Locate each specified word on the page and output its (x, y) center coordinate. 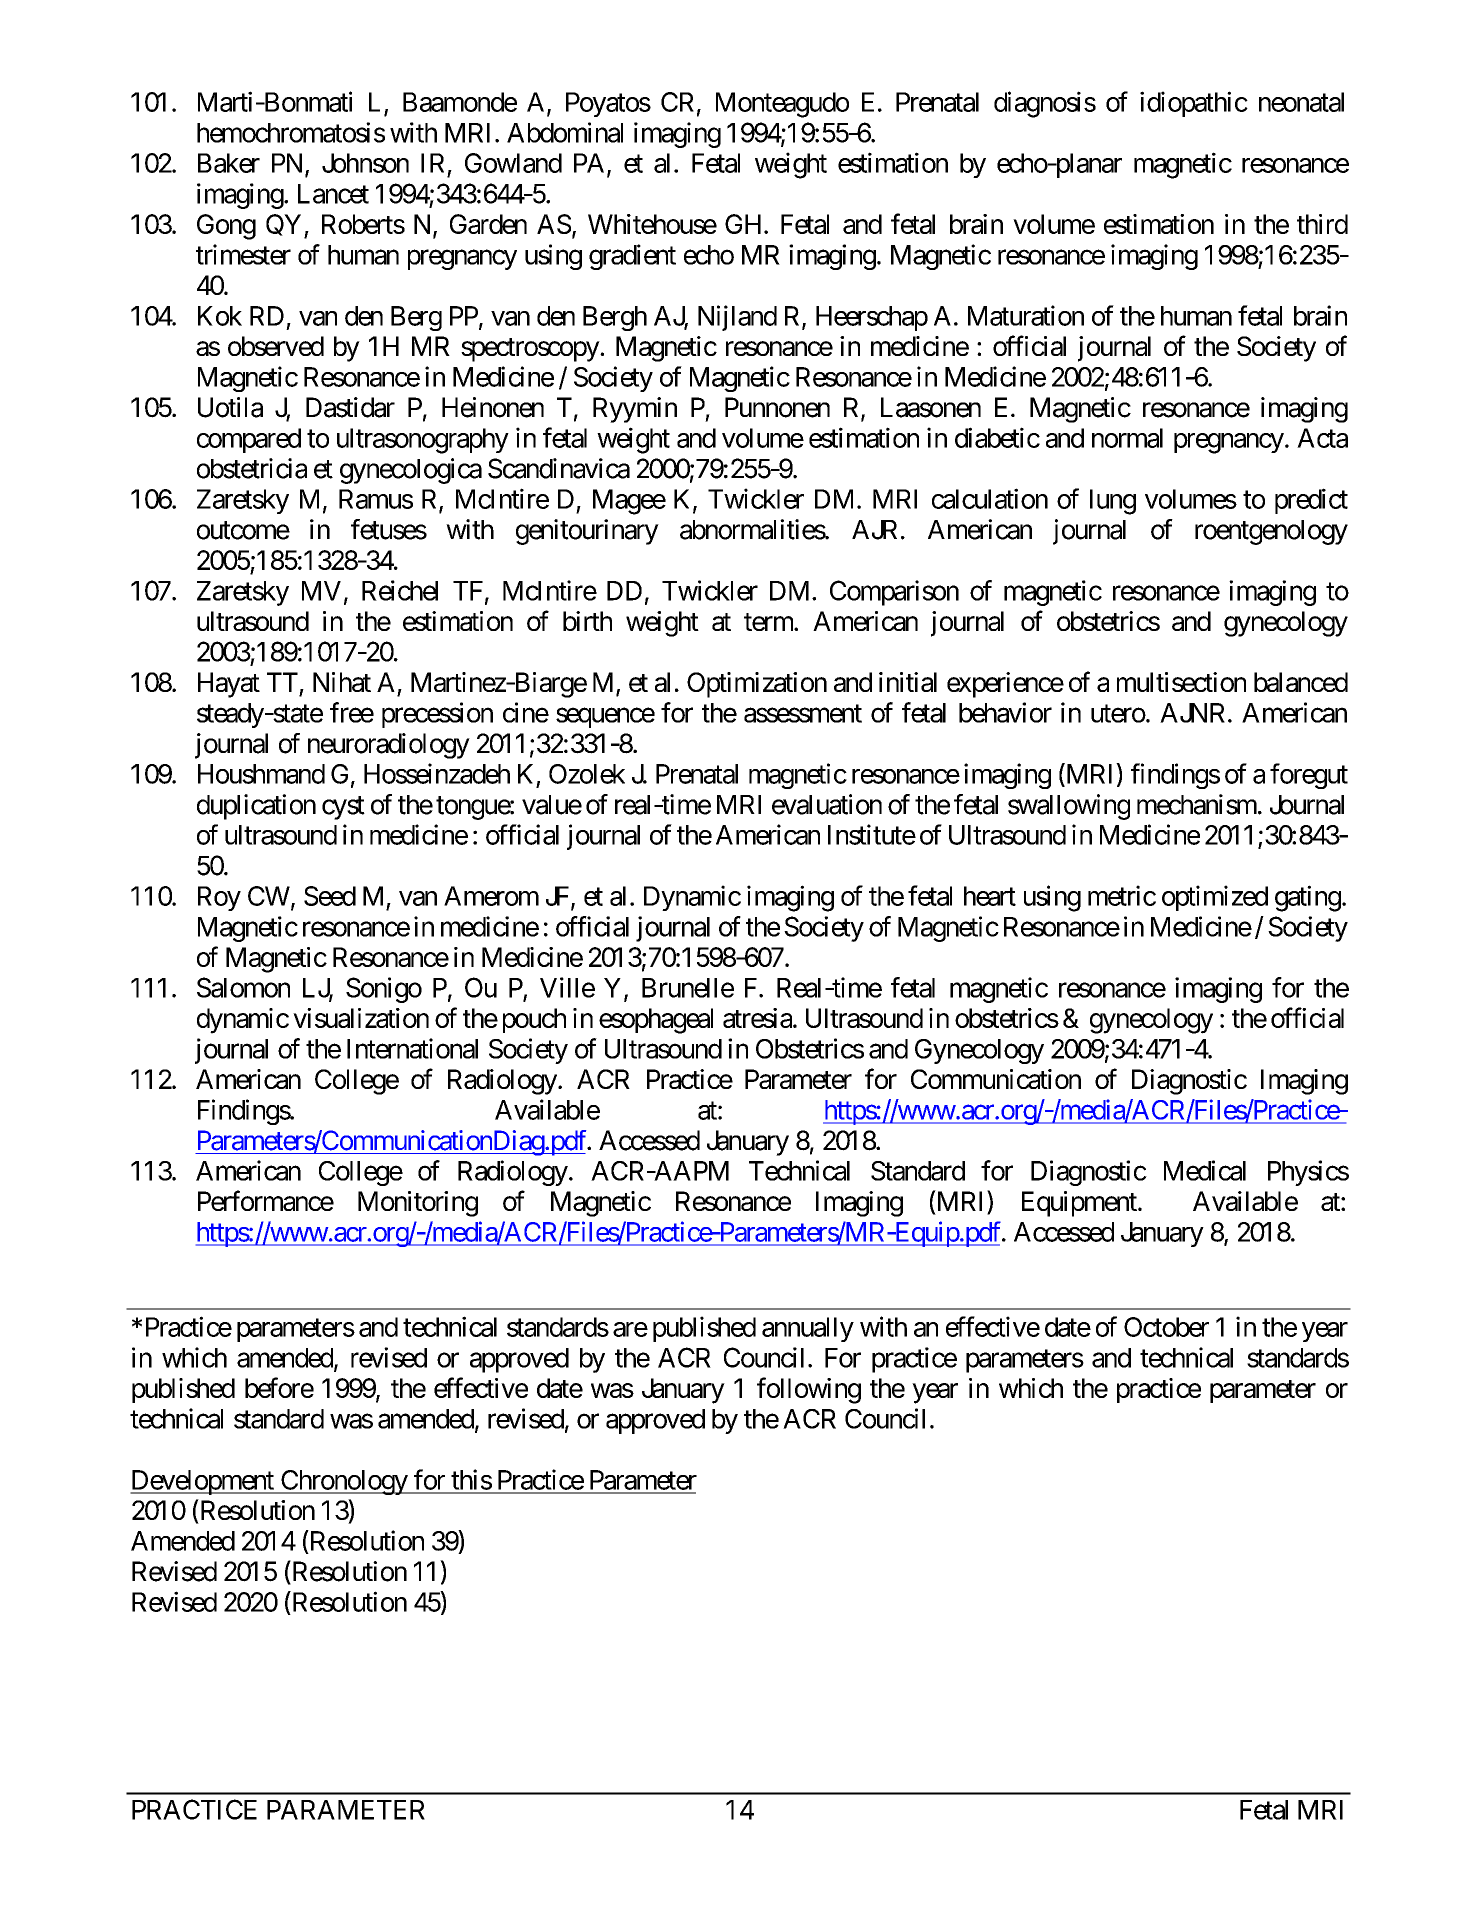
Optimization (757, 685)
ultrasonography (423, 441)
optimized (1215, 898)
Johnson (365, 163)
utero (1118, 714)
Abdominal (565, 132)
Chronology (343, 1482)
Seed (330, 896)
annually (808, 1329)
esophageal (656, 1021)
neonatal (1301, 102)
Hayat (229, 685)
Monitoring (418, 1204)
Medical (1205, 1170)
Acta (1322, 438)
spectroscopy (530, 350)
